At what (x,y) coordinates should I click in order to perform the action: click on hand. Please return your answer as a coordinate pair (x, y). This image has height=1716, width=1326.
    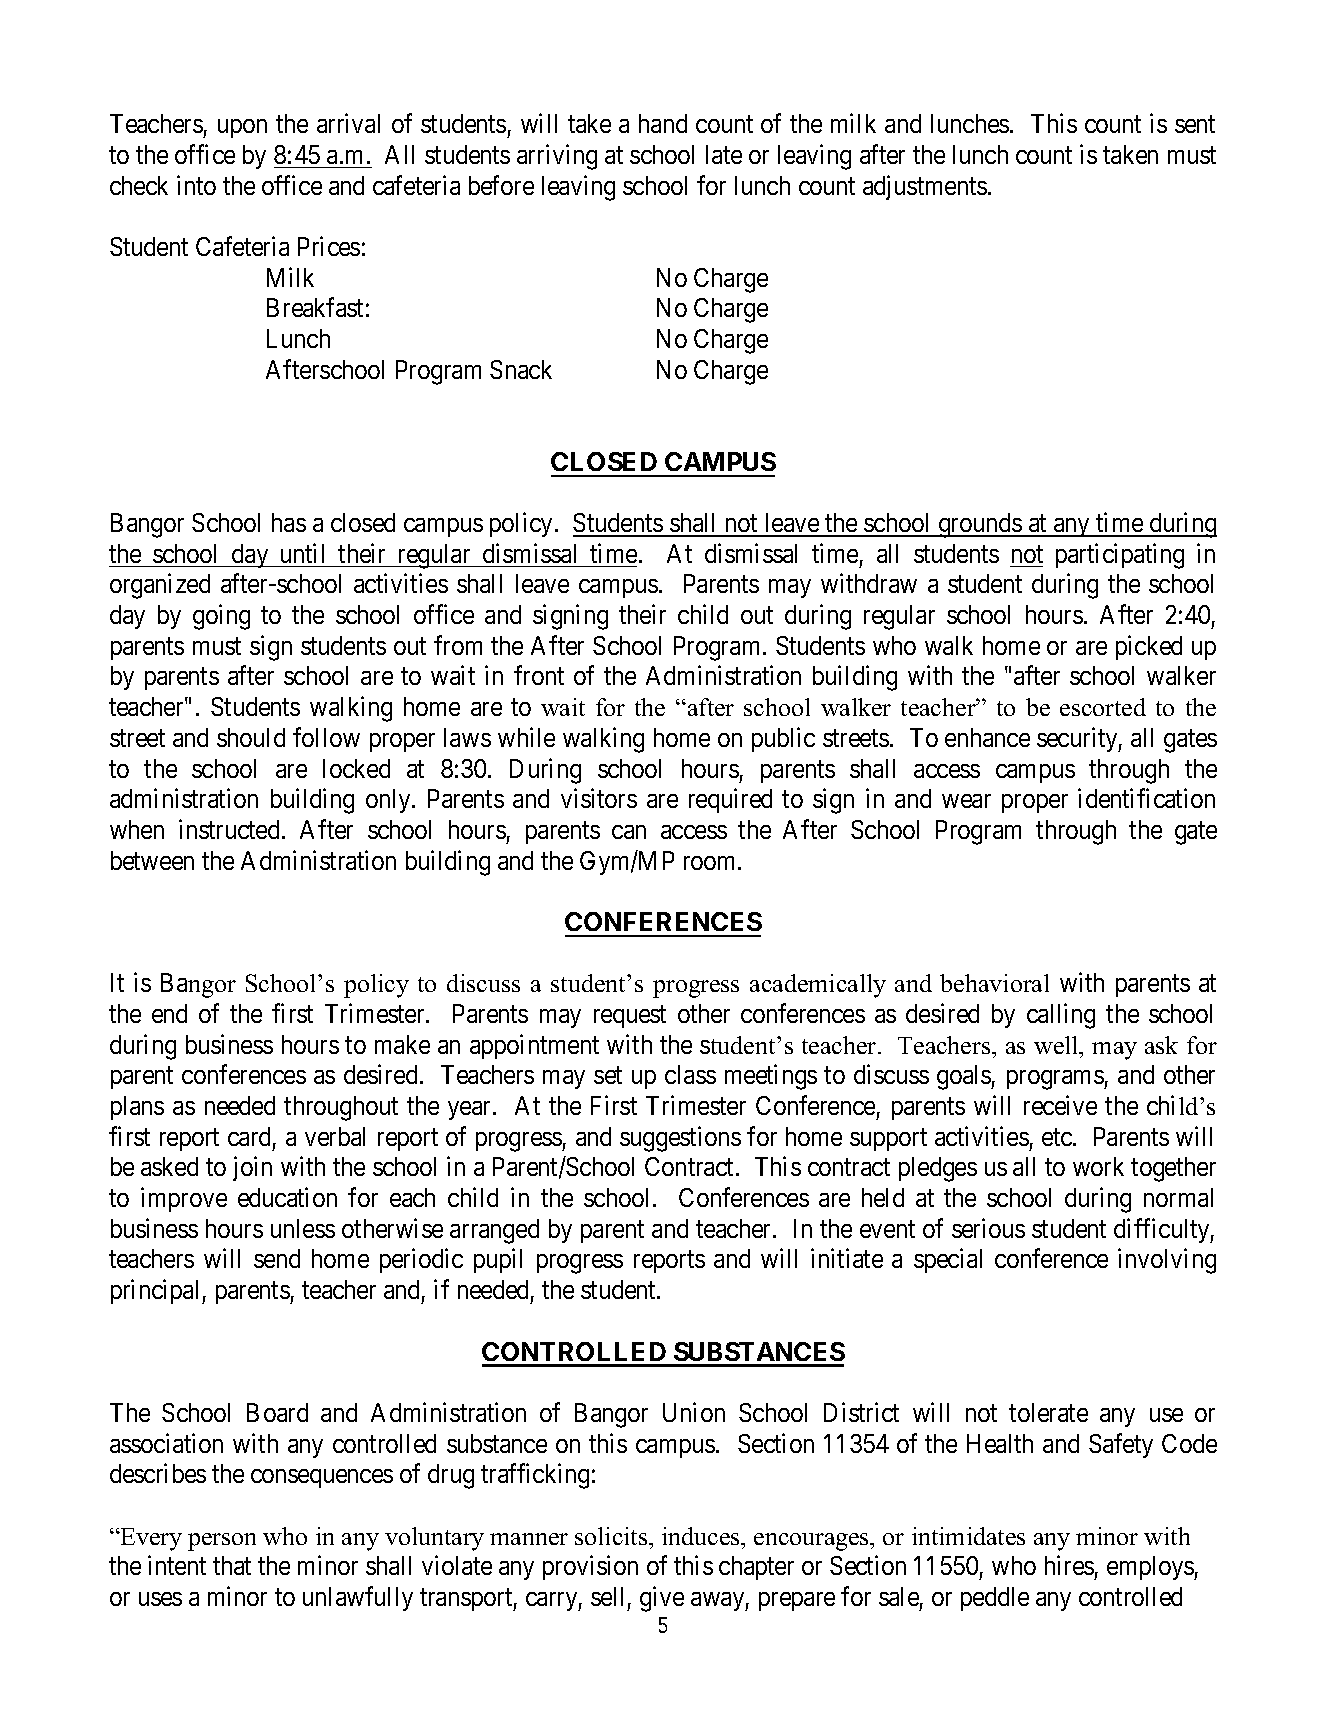
    Looking at the image, I should click on (663, 123).
